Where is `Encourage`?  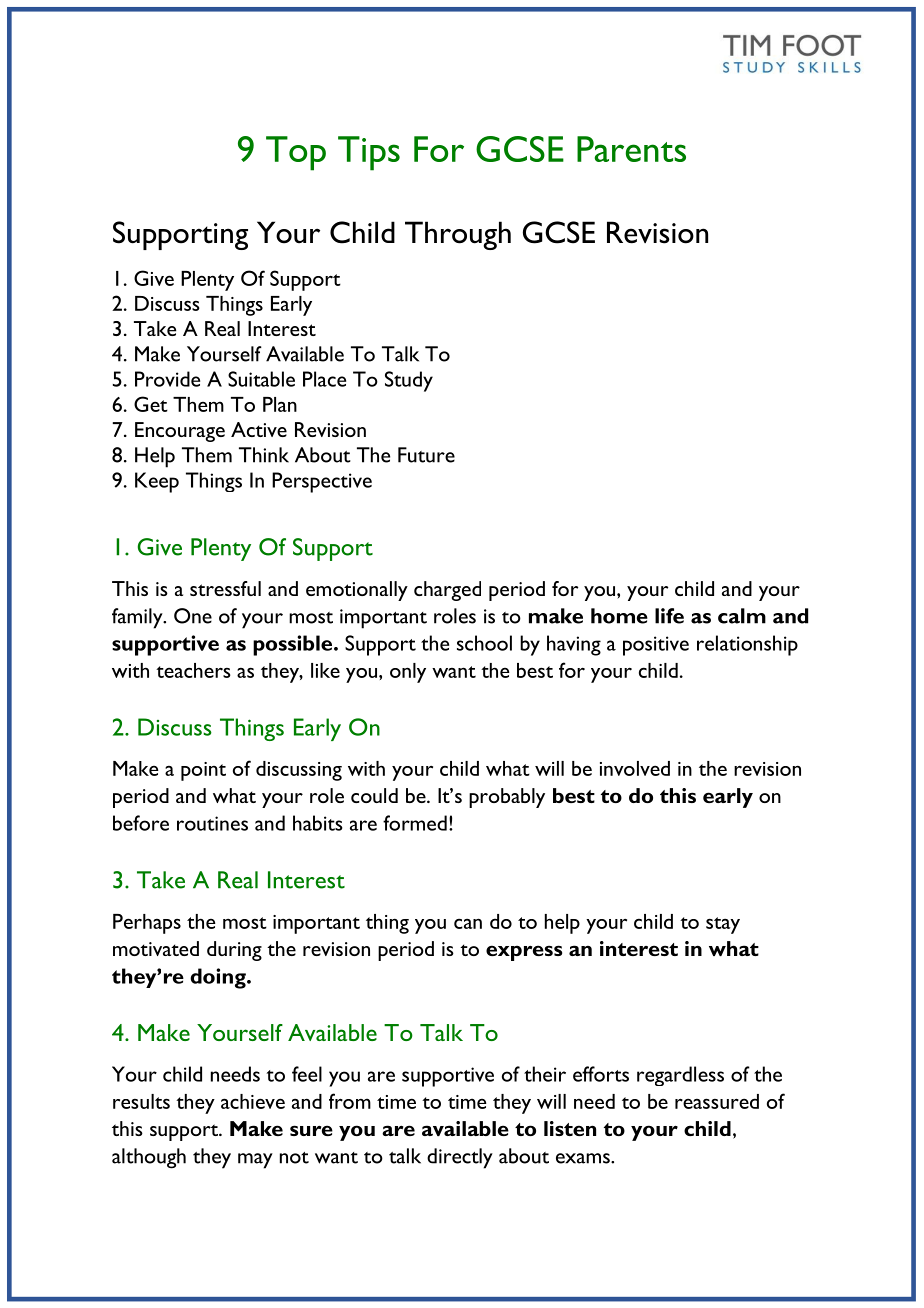
Encourage is located at coordinates (180, 432).
